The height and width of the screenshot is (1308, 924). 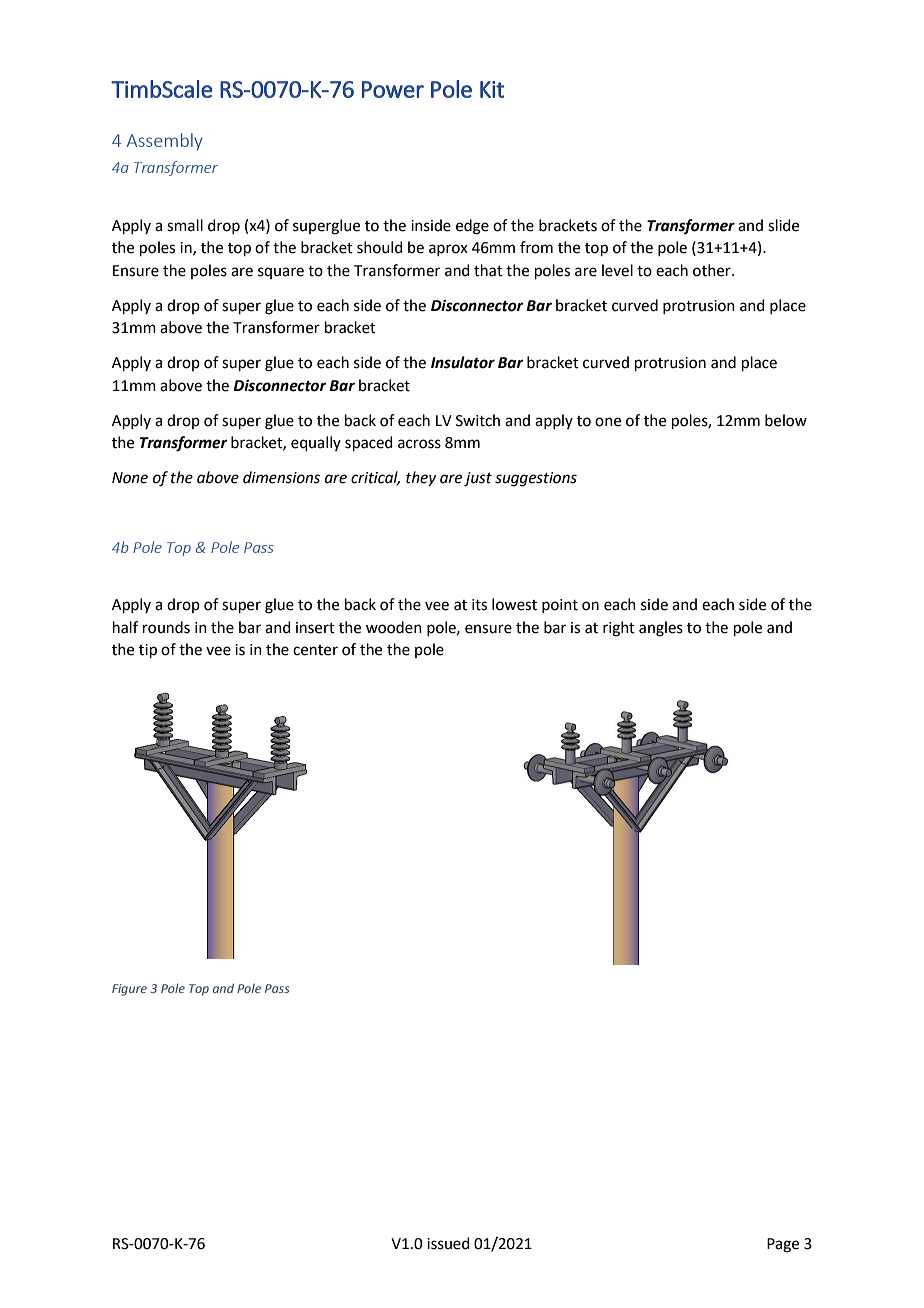 What do you see at coordinates (166, 627) in the screenshot?
I see `rounds` at bounding box center [166, 627].
